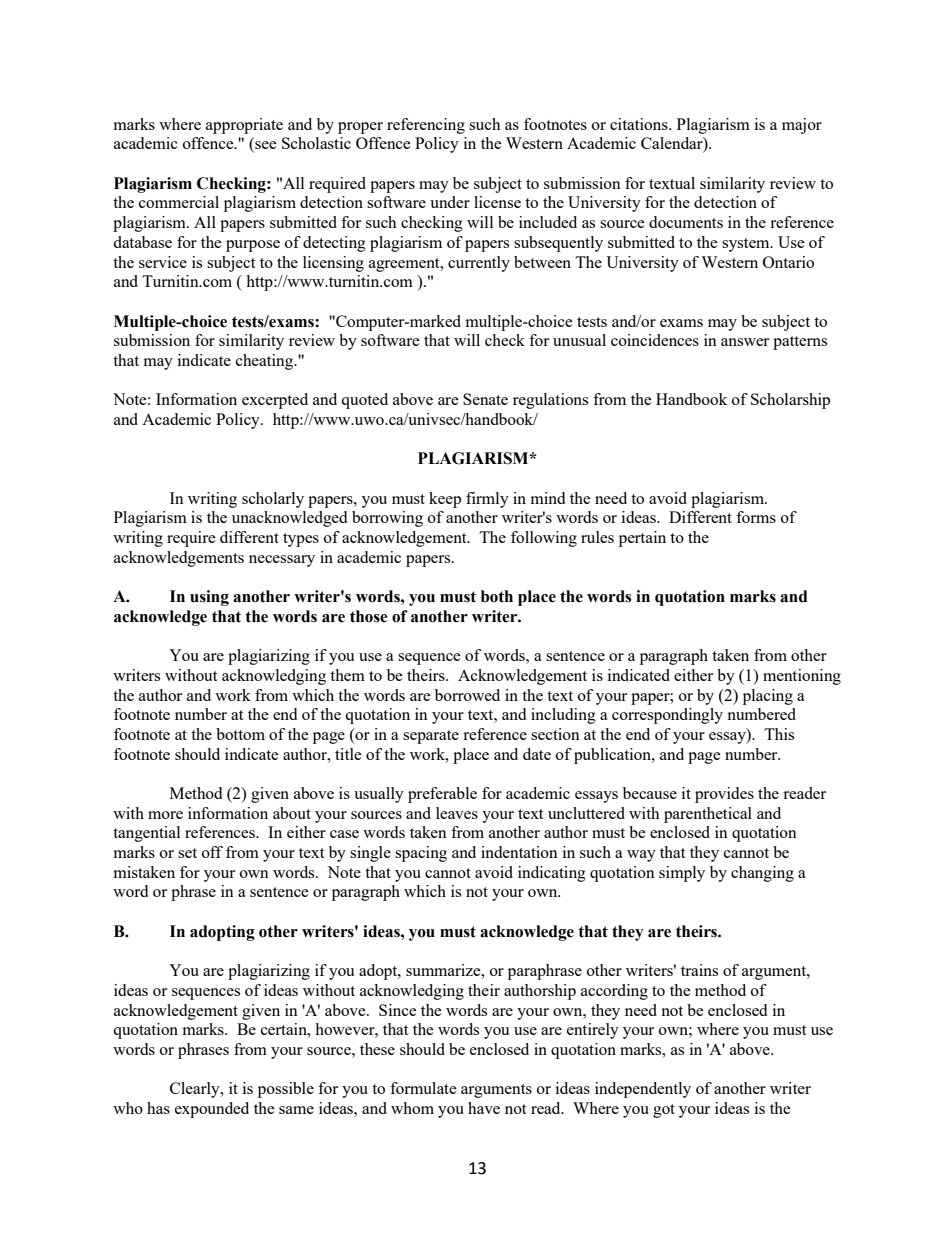 This screenshot has width=952, height=1233. I want to click on major, so click(802, 126).
